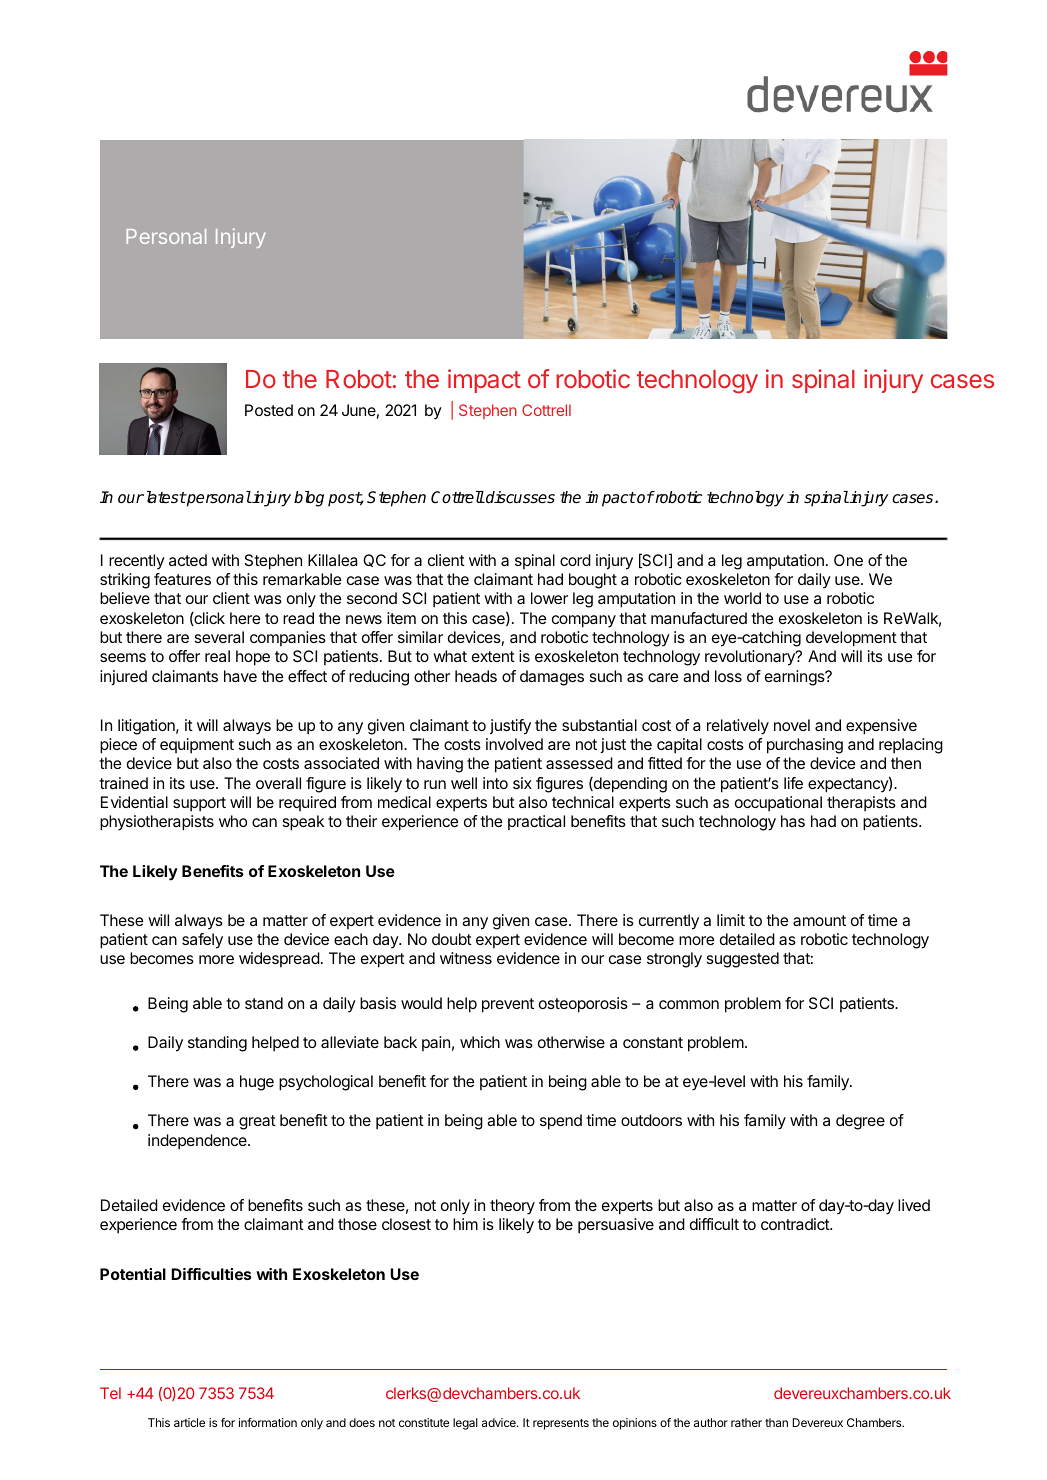  Describe the element at coordinates (188, 560) in the image. I see `acted` at that location.
